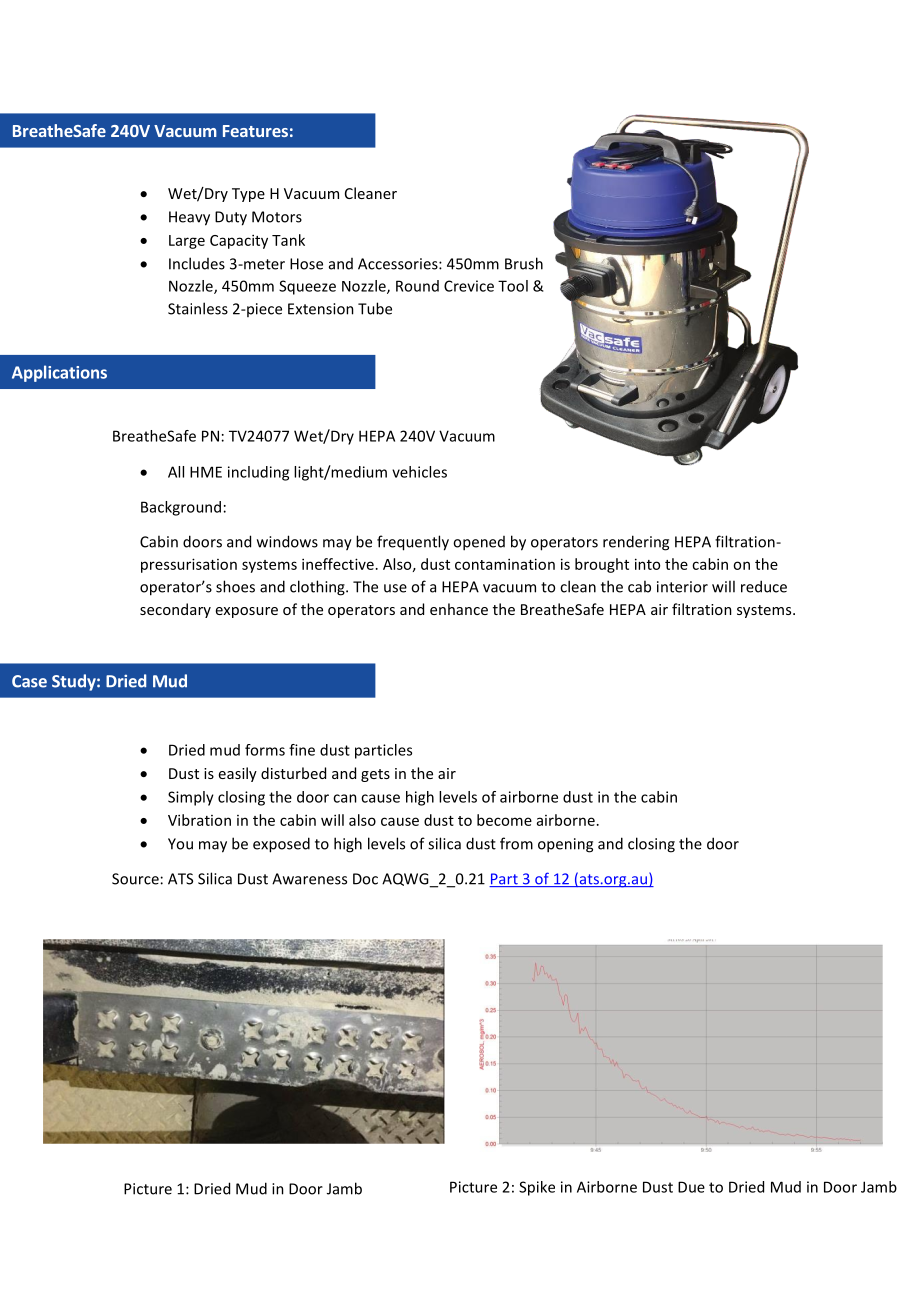 The width and height of the document is (924, 1308). I want to click on vehicles, so click(419, 472).
